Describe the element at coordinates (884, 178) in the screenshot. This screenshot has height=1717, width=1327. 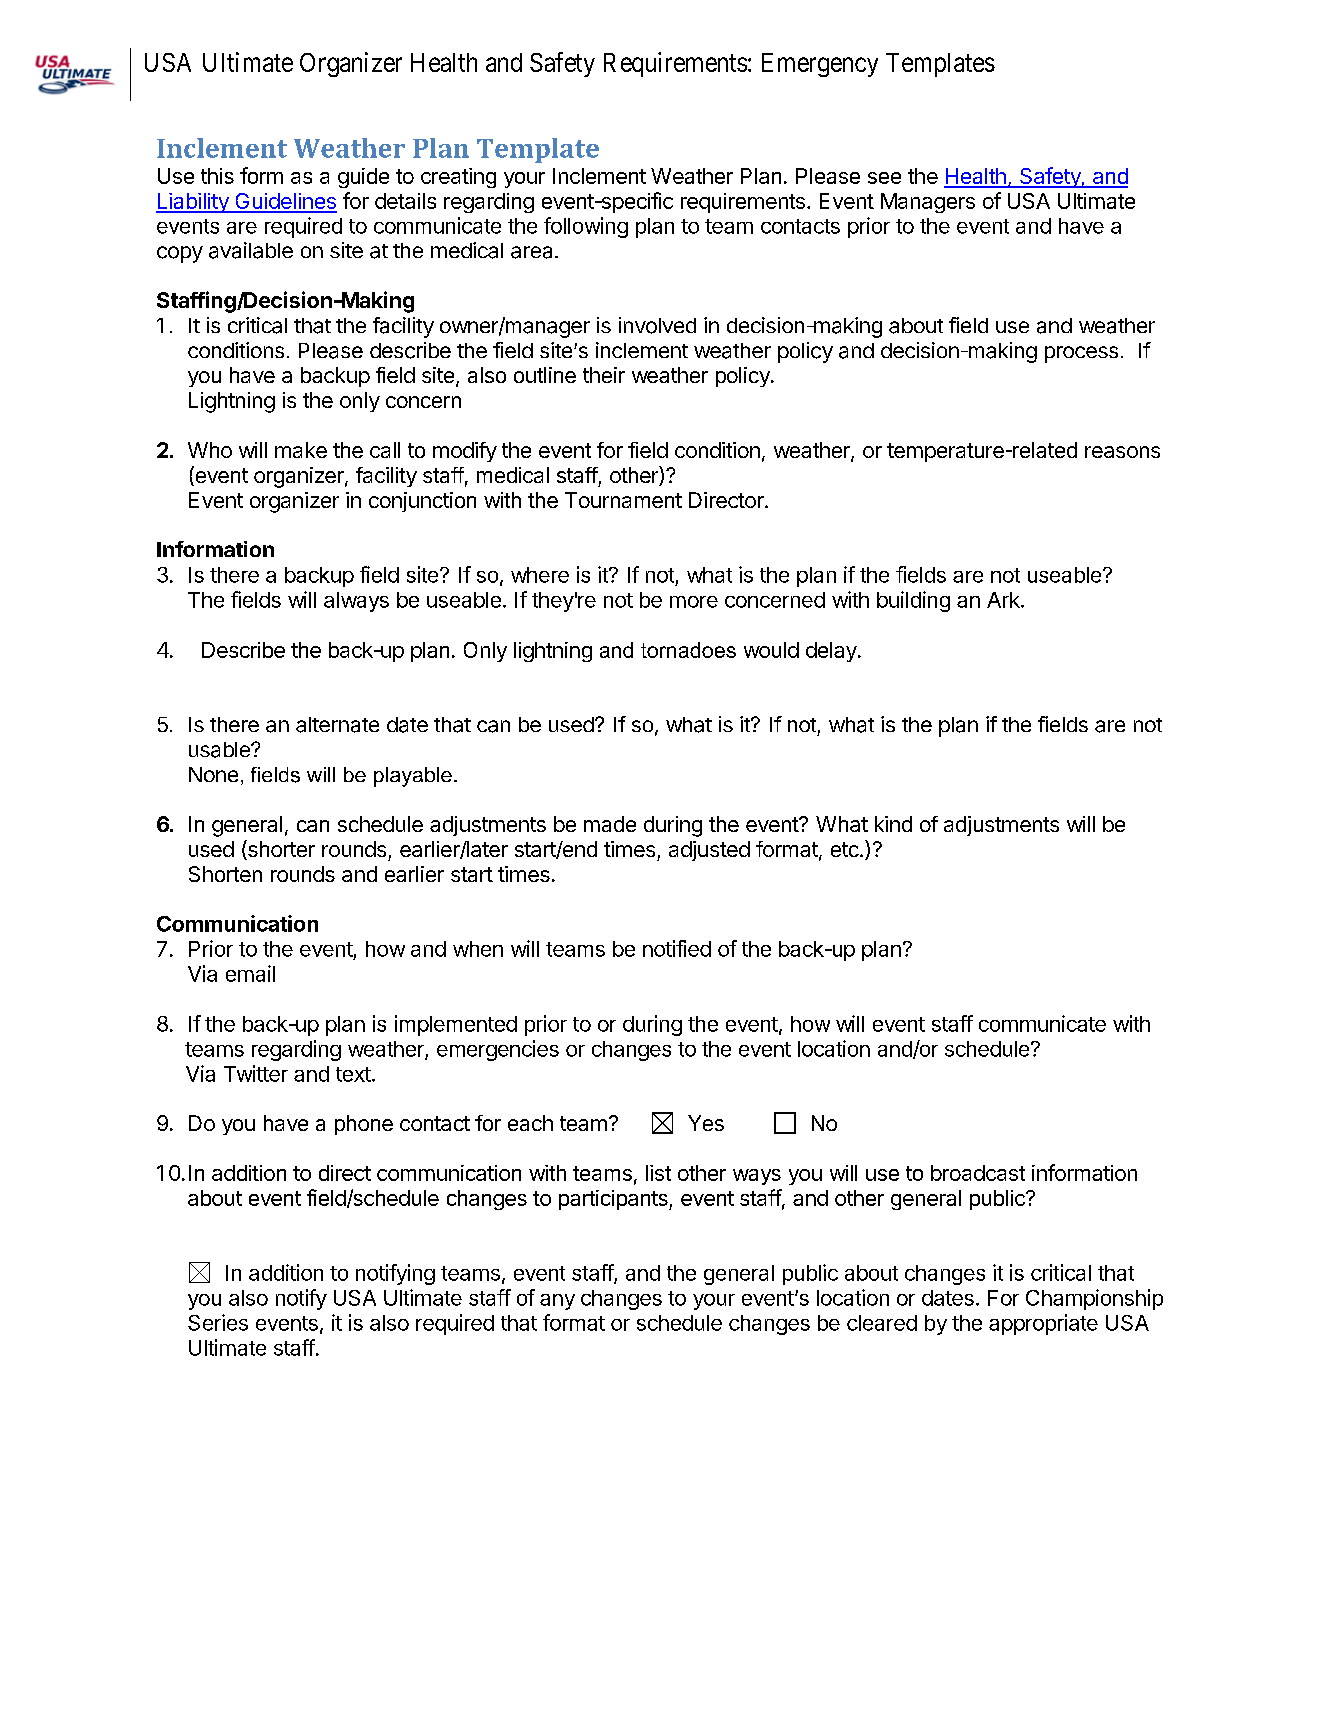
I see `see` at that location.
